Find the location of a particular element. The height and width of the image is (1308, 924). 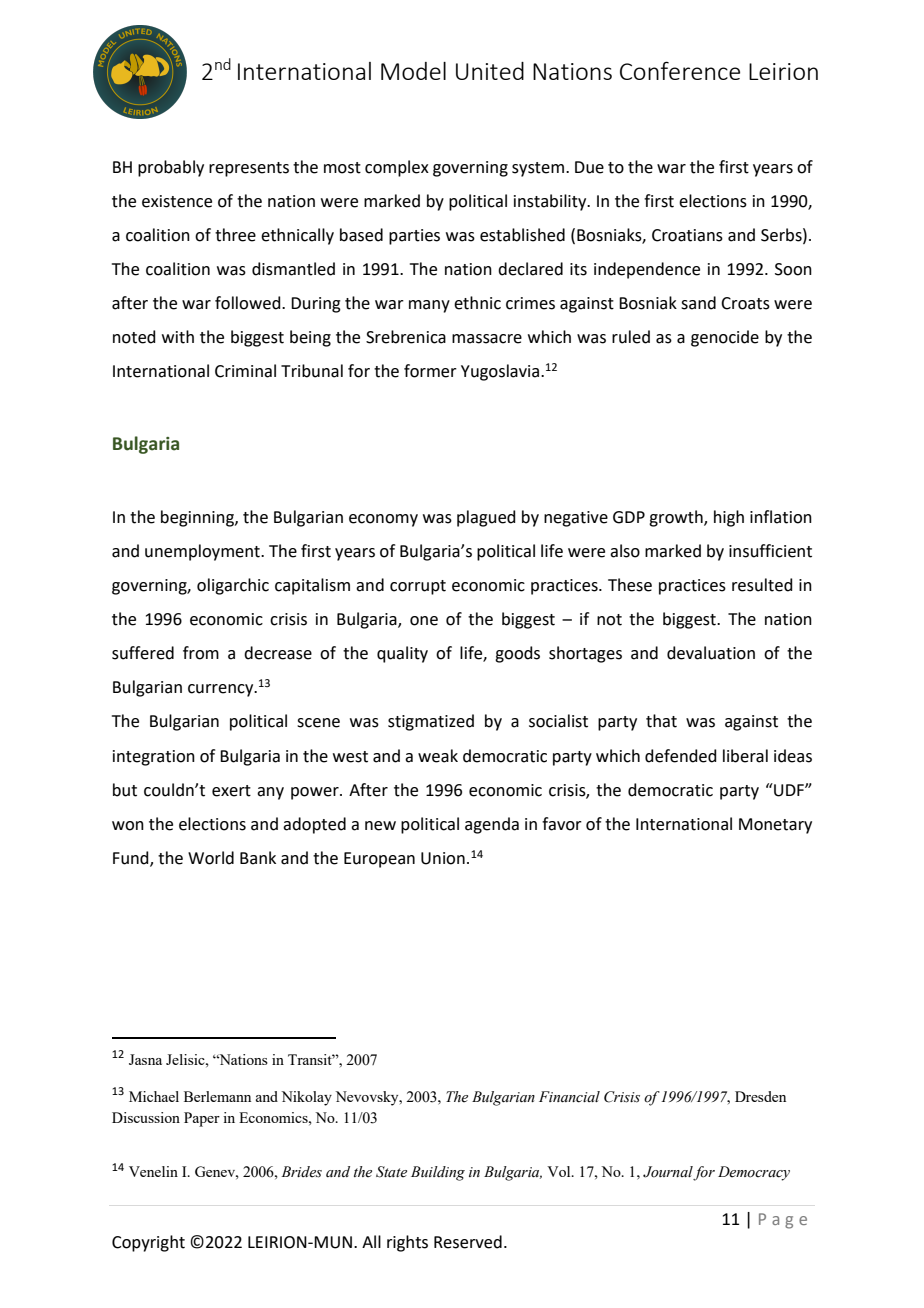

devaluation is located at coordinates (711, 653).
